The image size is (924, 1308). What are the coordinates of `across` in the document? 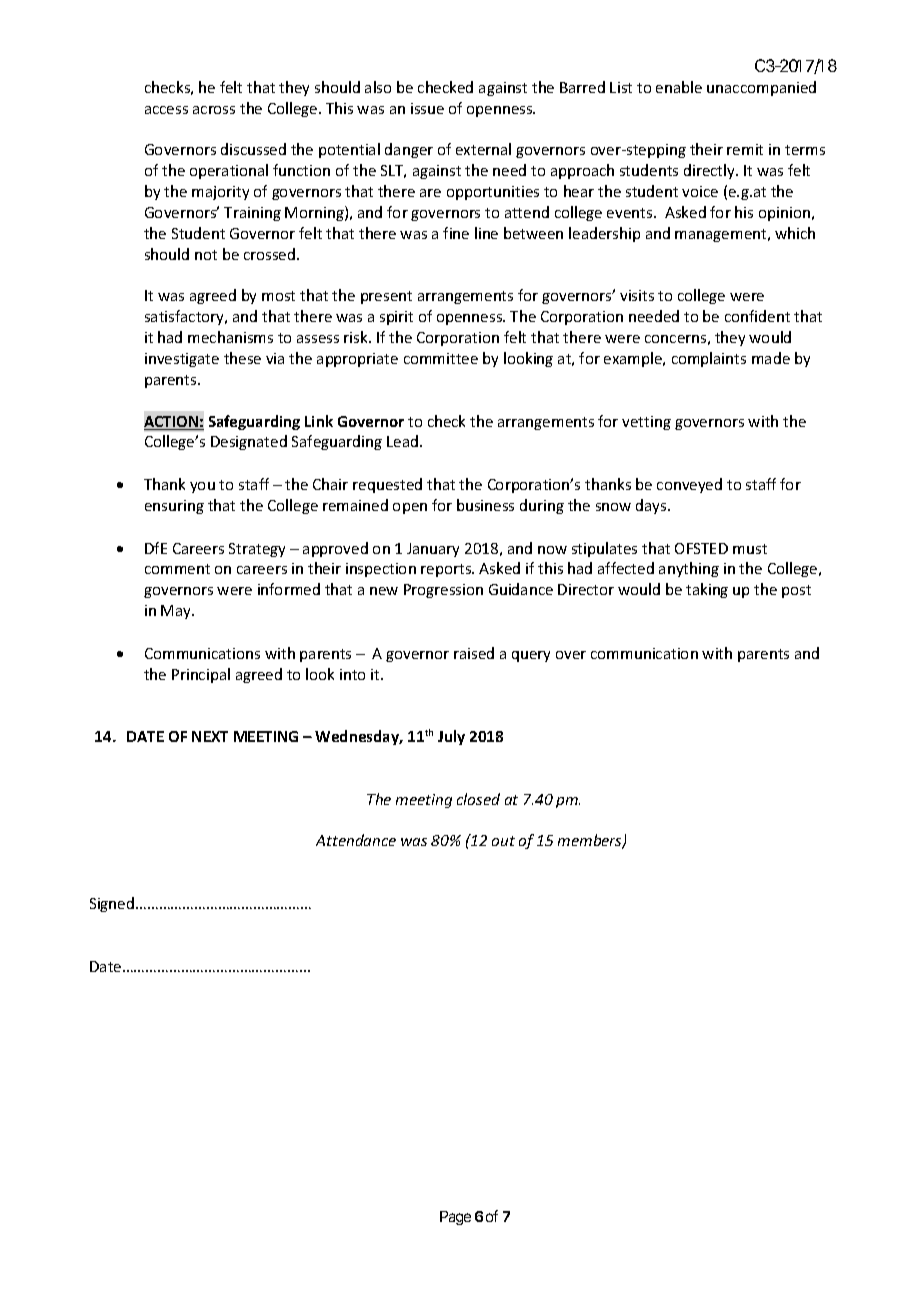 It's located at (214, 110).
